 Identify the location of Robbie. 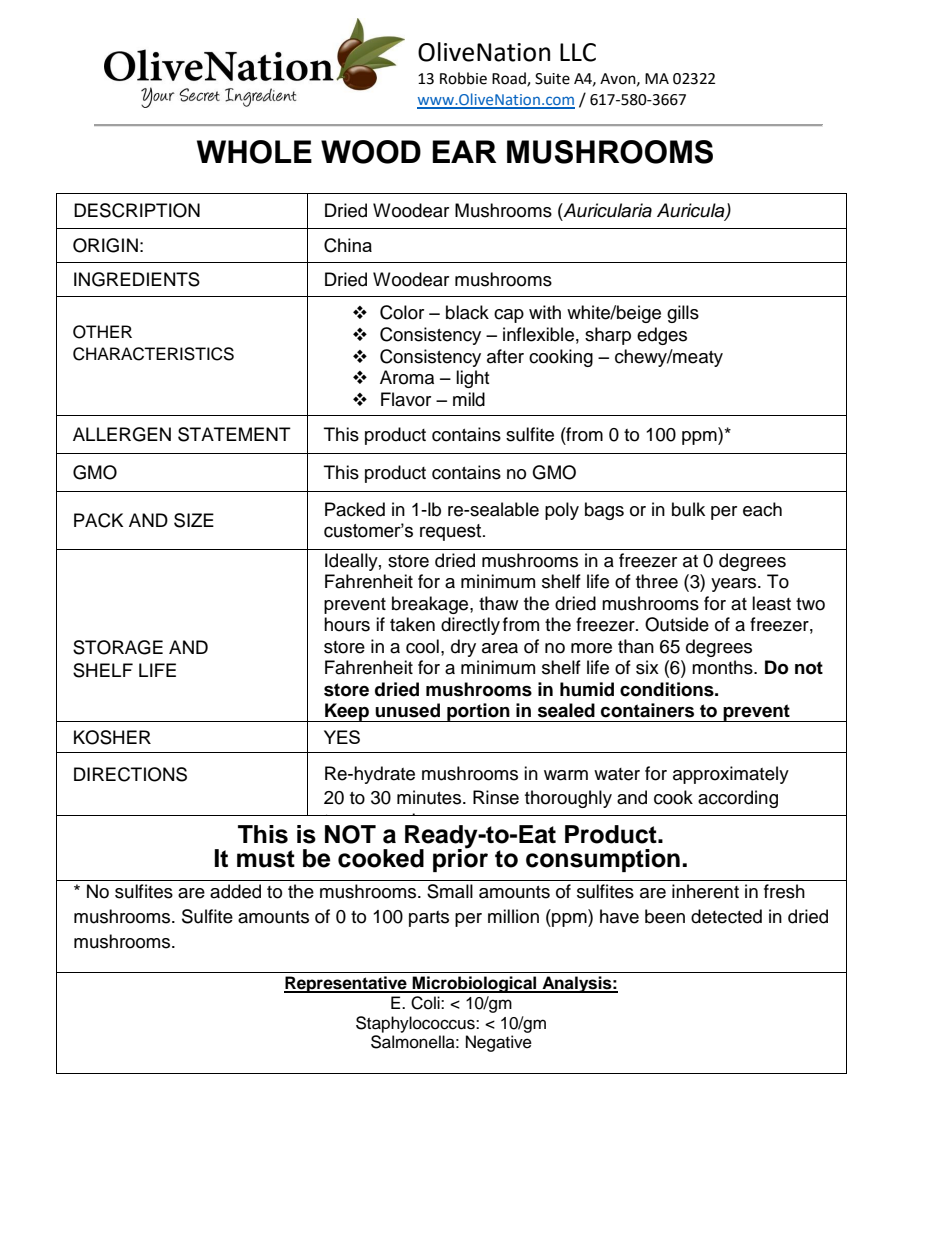
(463, 78).
